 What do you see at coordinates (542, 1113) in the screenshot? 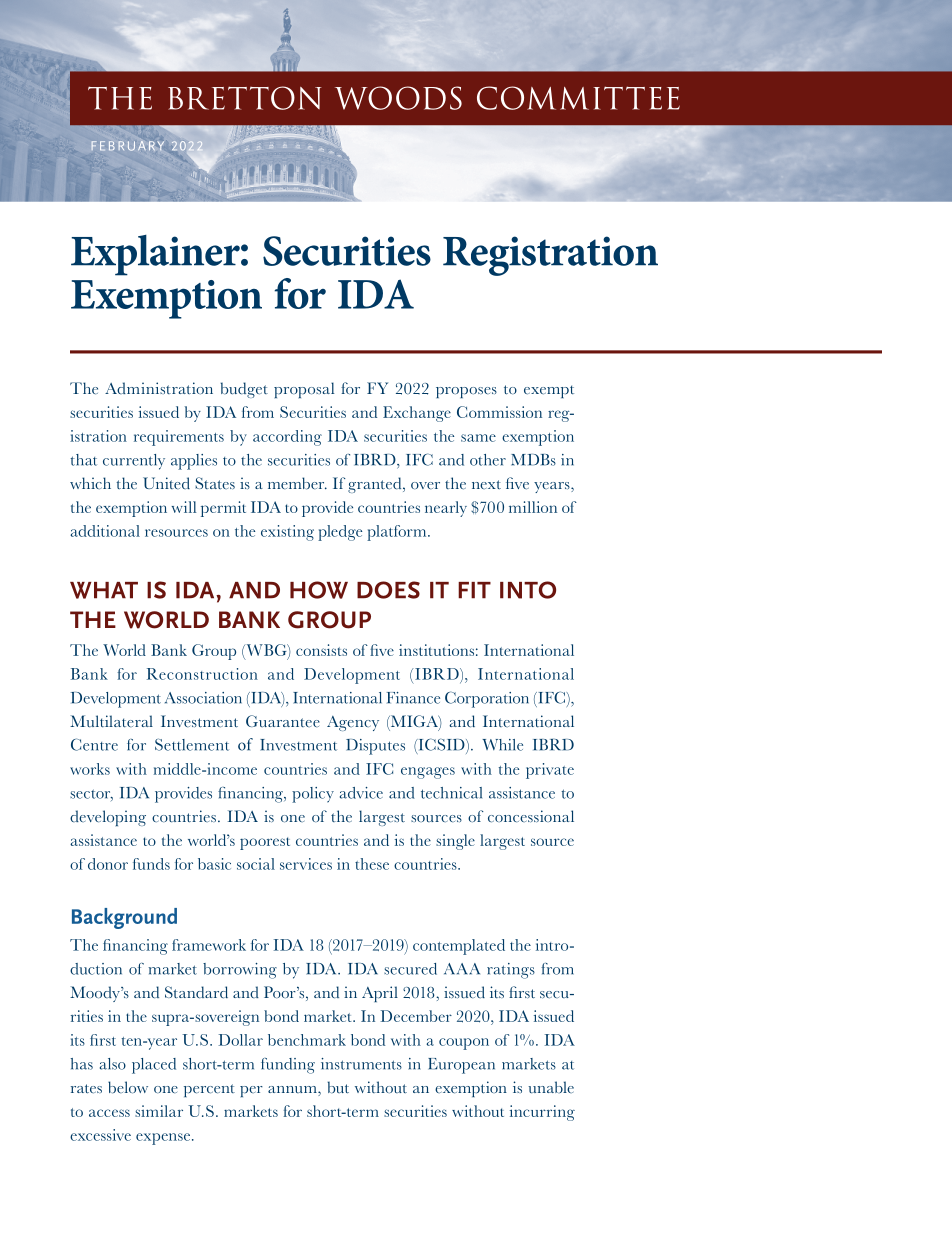
I see `incurring` at bounding box center [542, 1113].
